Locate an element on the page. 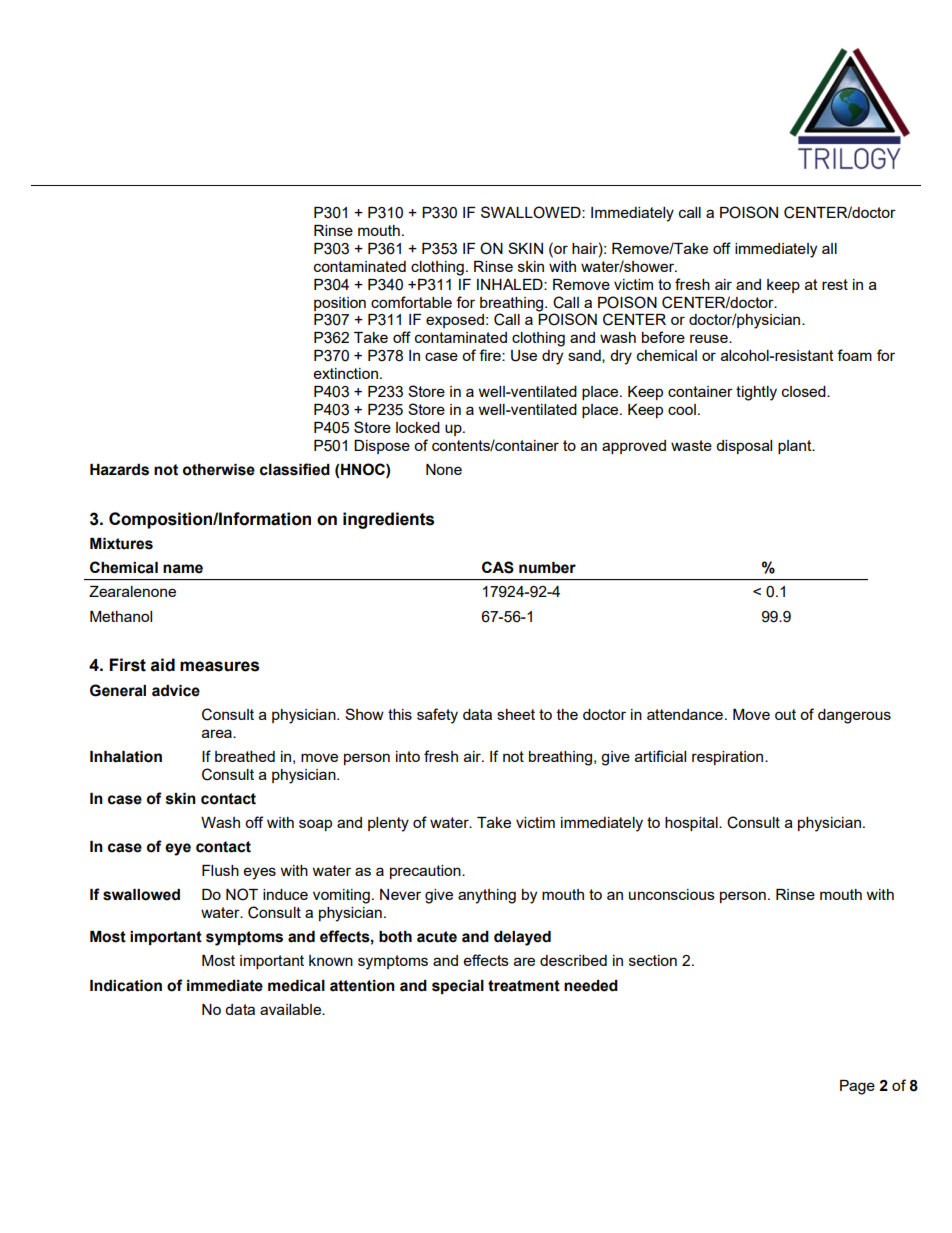  sheet is located at coordinates (516, 714).
